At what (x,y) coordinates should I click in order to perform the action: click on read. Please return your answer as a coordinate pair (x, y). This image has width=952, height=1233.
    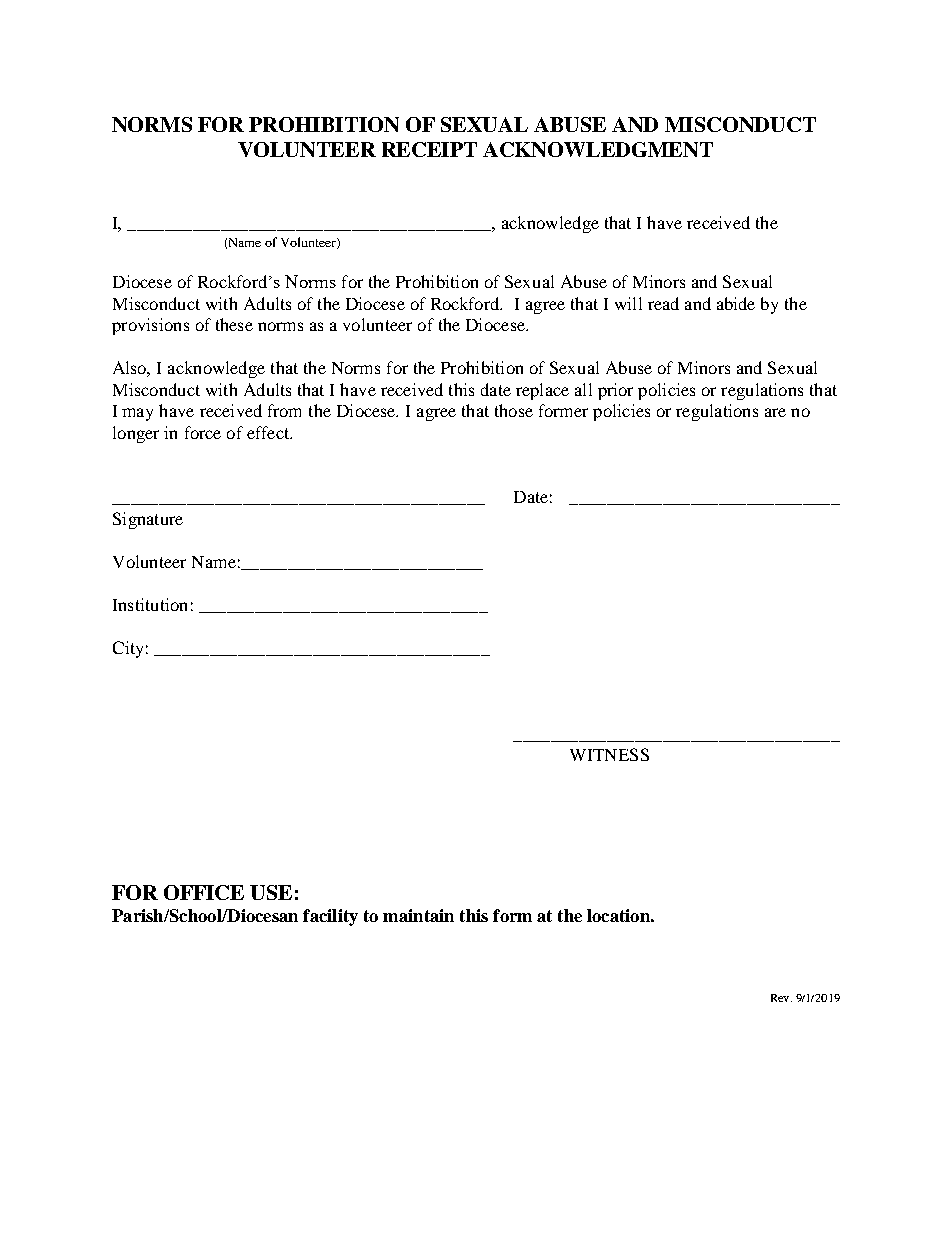
    Looking at the image, I should click on (663, 303).
